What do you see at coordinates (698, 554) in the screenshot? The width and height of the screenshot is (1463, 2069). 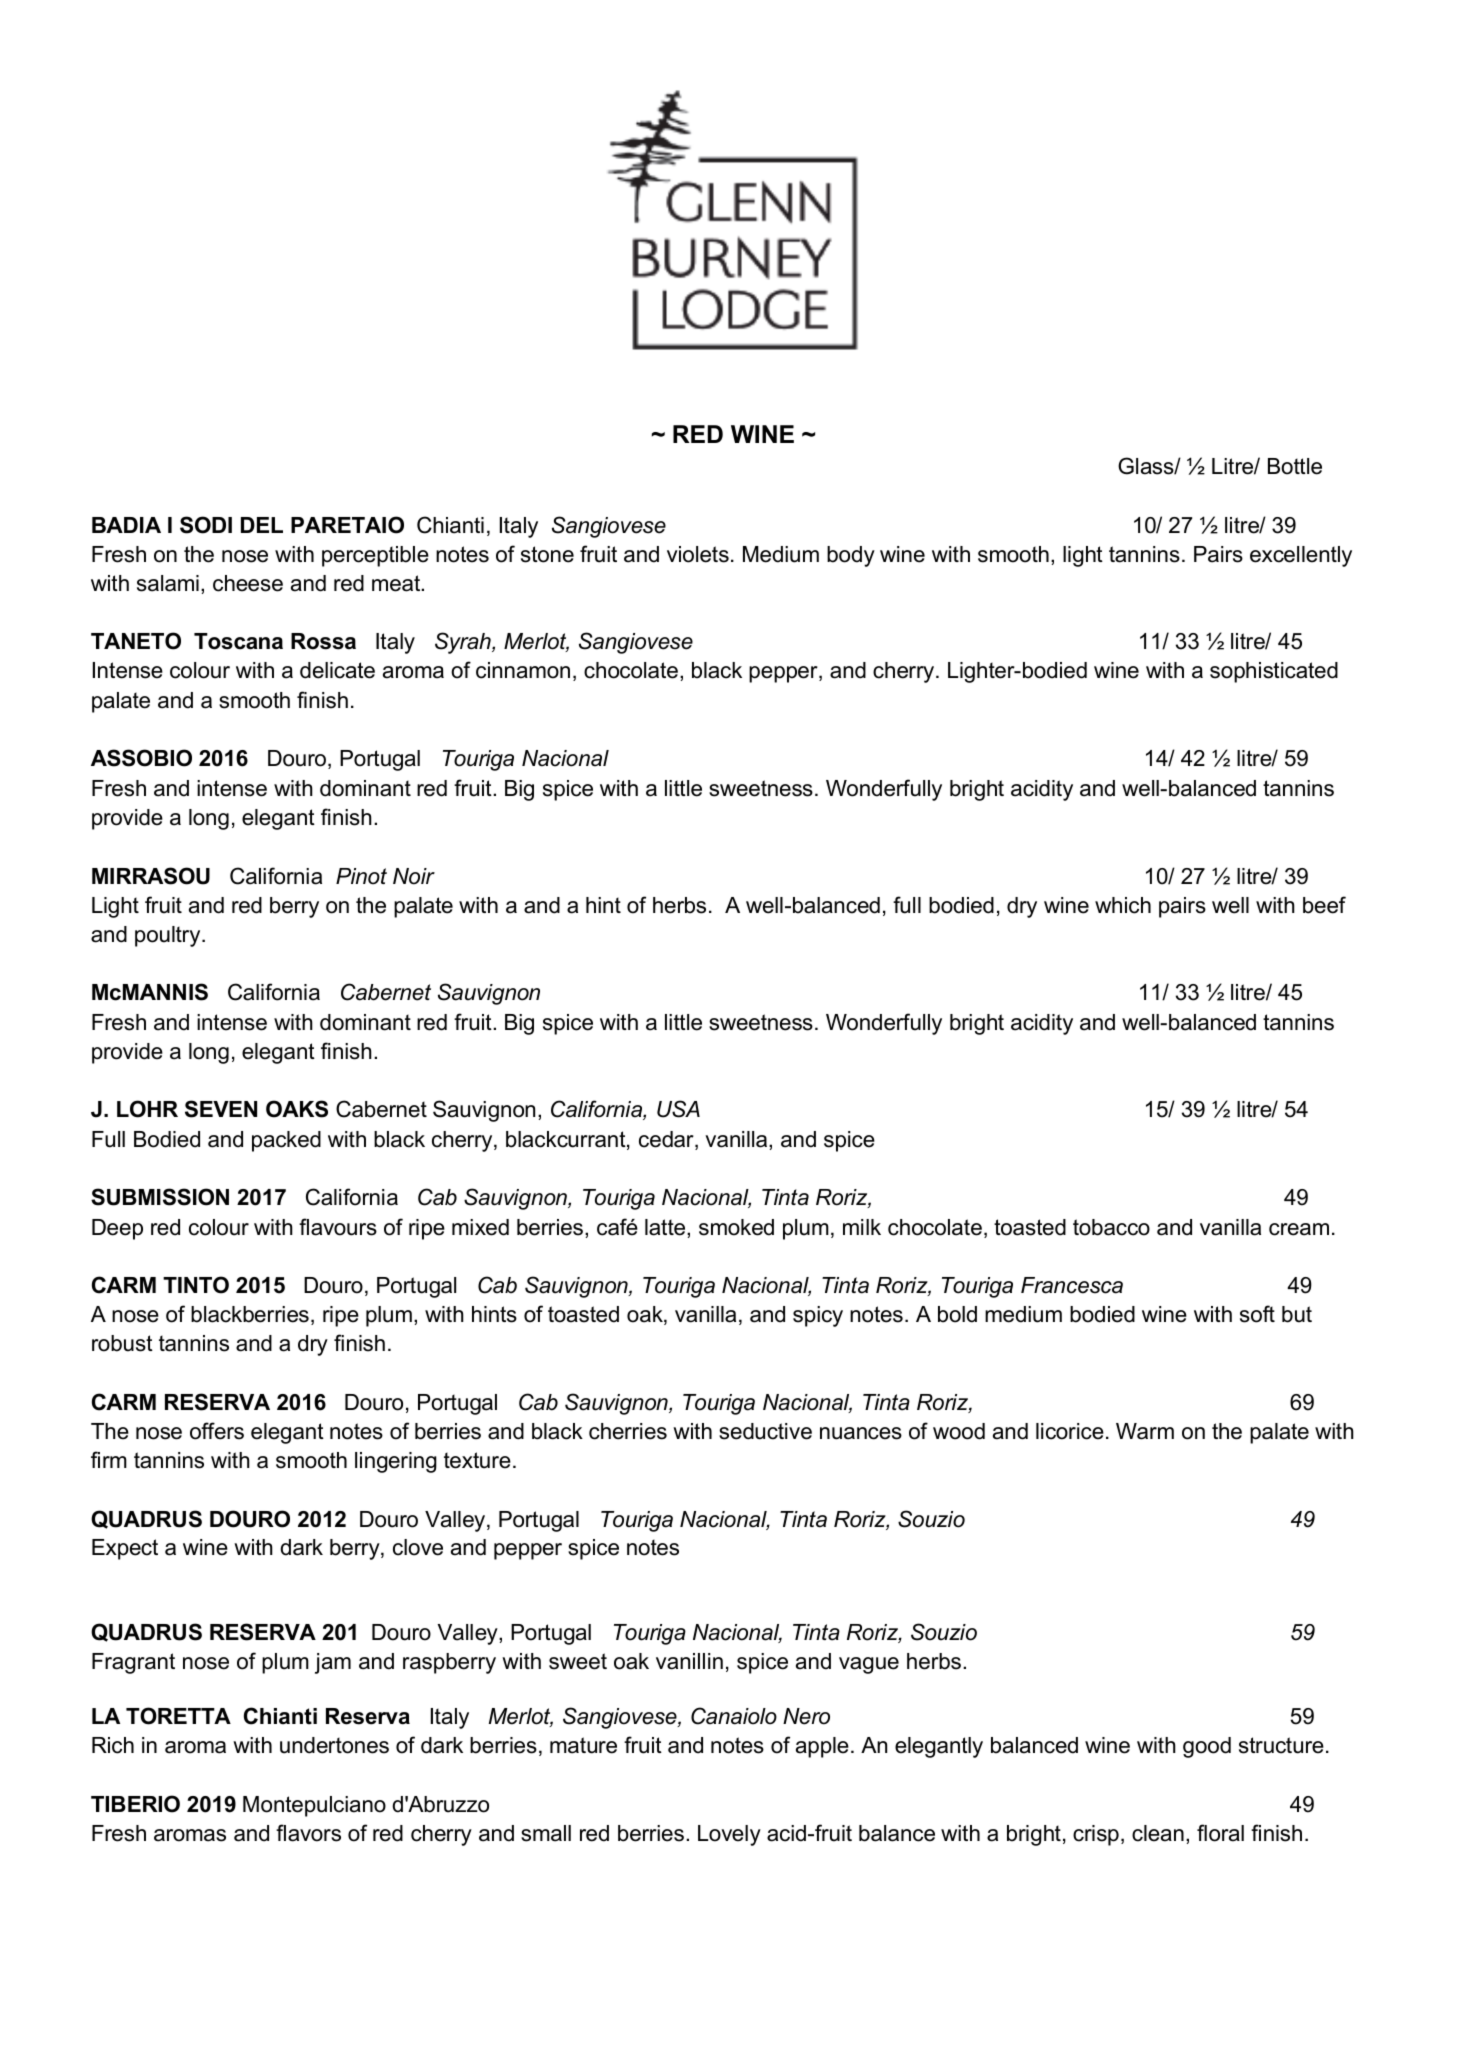 I see `violets` at bounding box center [698, 554].
